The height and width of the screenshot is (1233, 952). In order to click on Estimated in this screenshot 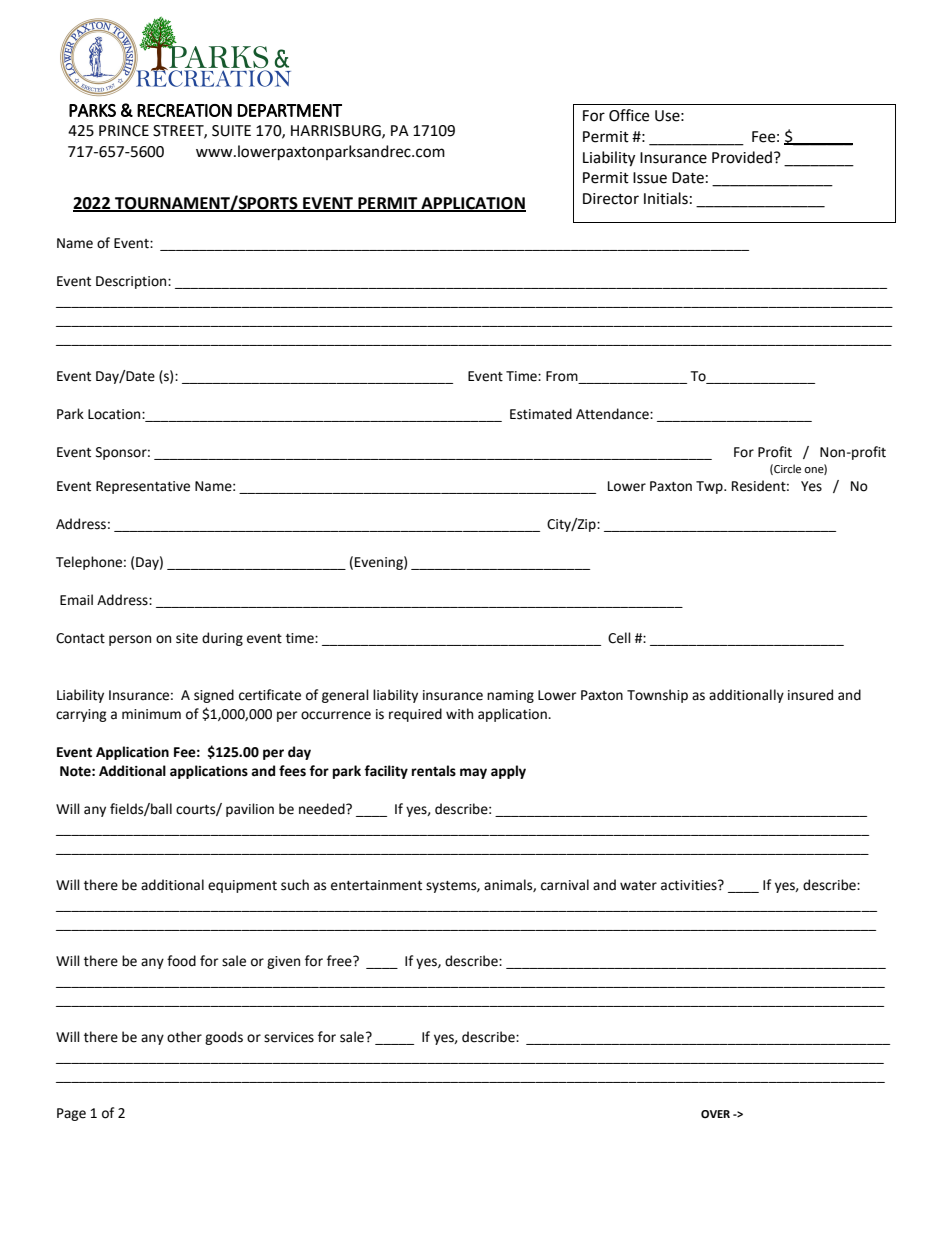, I will do `click(541, 414)`.
